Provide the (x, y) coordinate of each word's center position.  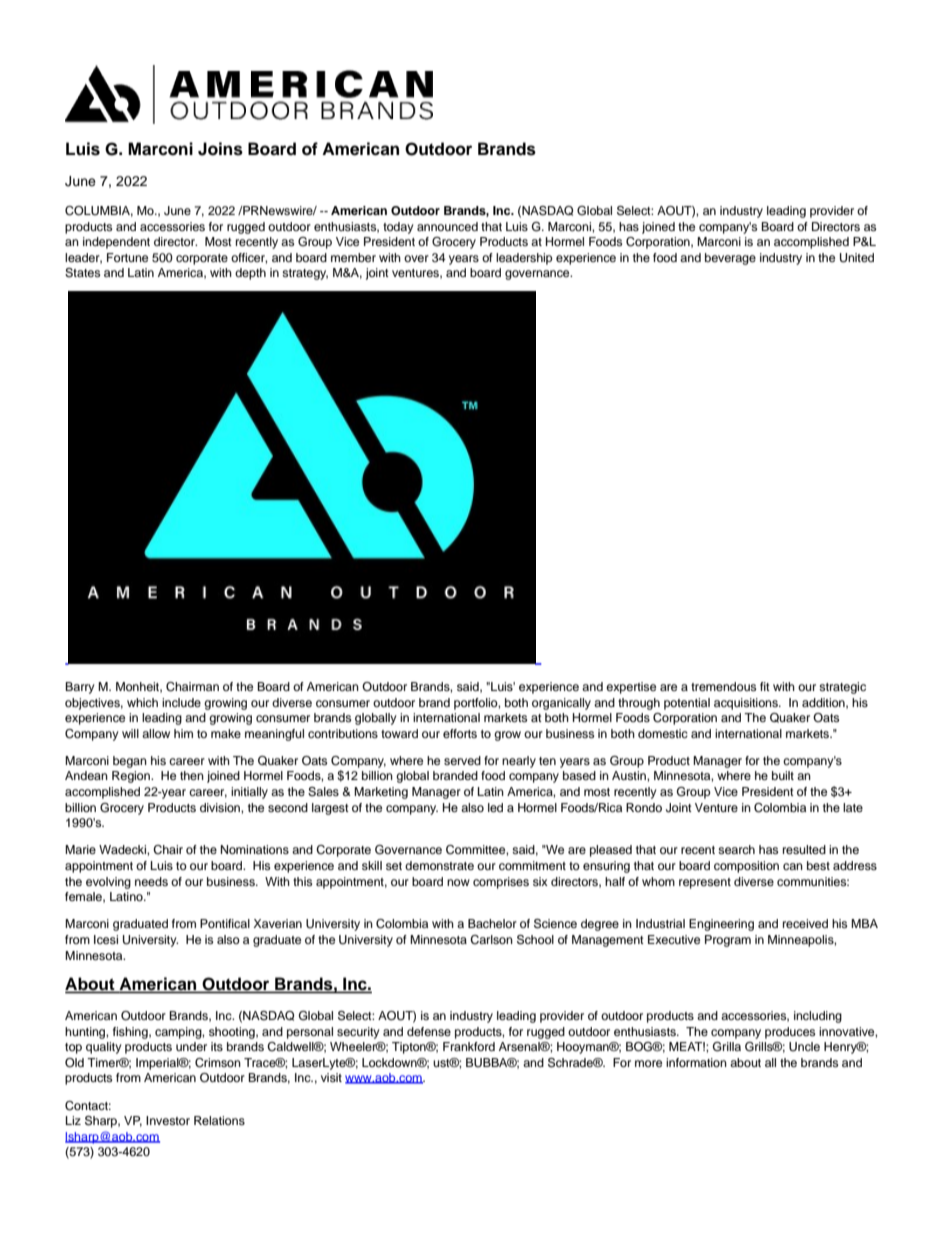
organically (561, 704)
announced (447, 226)
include (181, 702)
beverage (730, 259)
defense (429, 1031)
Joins (220, 149)
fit (765, 686)
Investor (168, 1120)
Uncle (804, 1047)
